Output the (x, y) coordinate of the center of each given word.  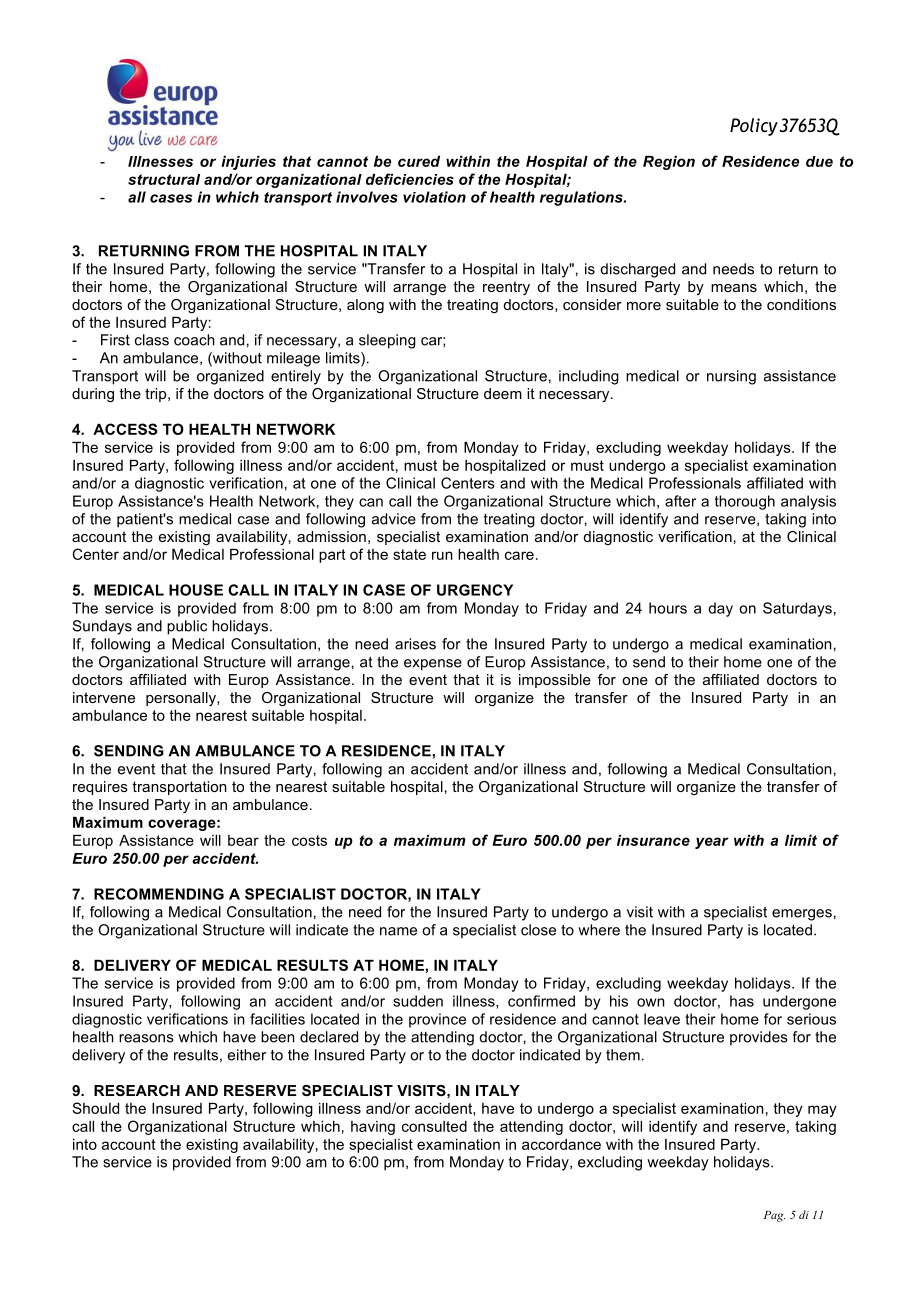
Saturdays (797, 609)
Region (669, 163)
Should (95, 1108)
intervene (104, 697)
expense (433, 665)
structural (164, 179)
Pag (774, 1216)
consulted (434, 1126)
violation (434, 197)
